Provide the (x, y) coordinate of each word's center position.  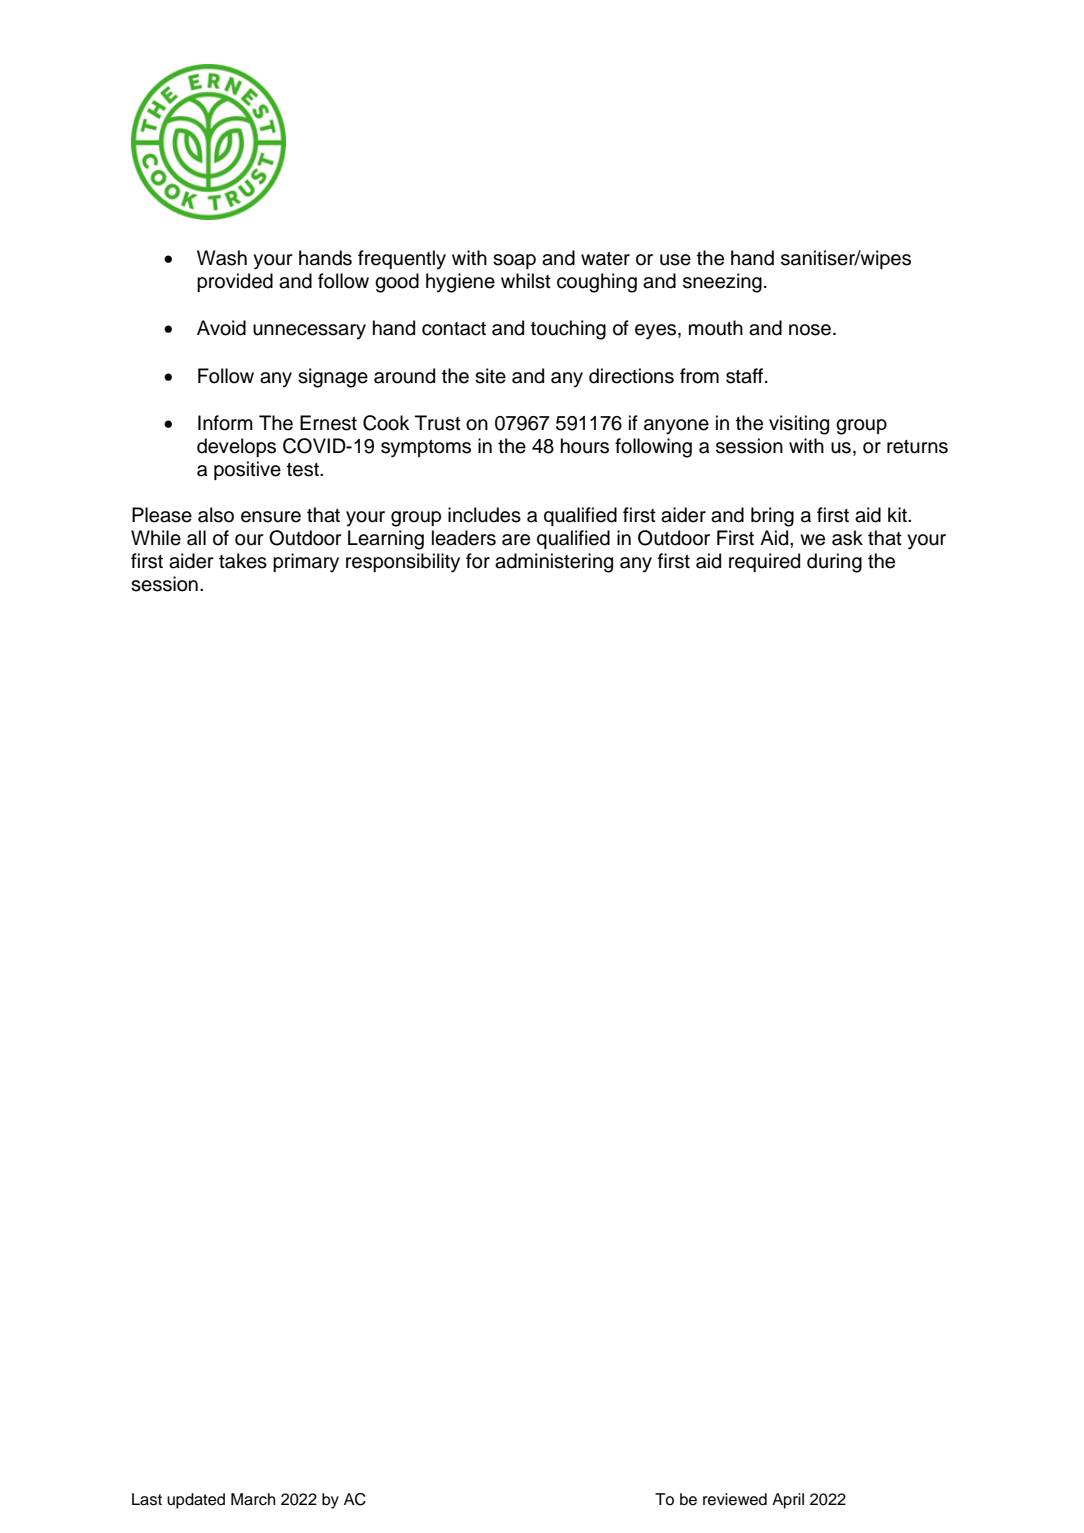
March (253, 1499)
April (788, 1501)
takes (243, 561)
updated (196, 1501)
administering (554, 563)
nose (810, 330)
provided (235, 282)
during (834, 563)
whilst (526, 281)
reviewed (735, 1499)
